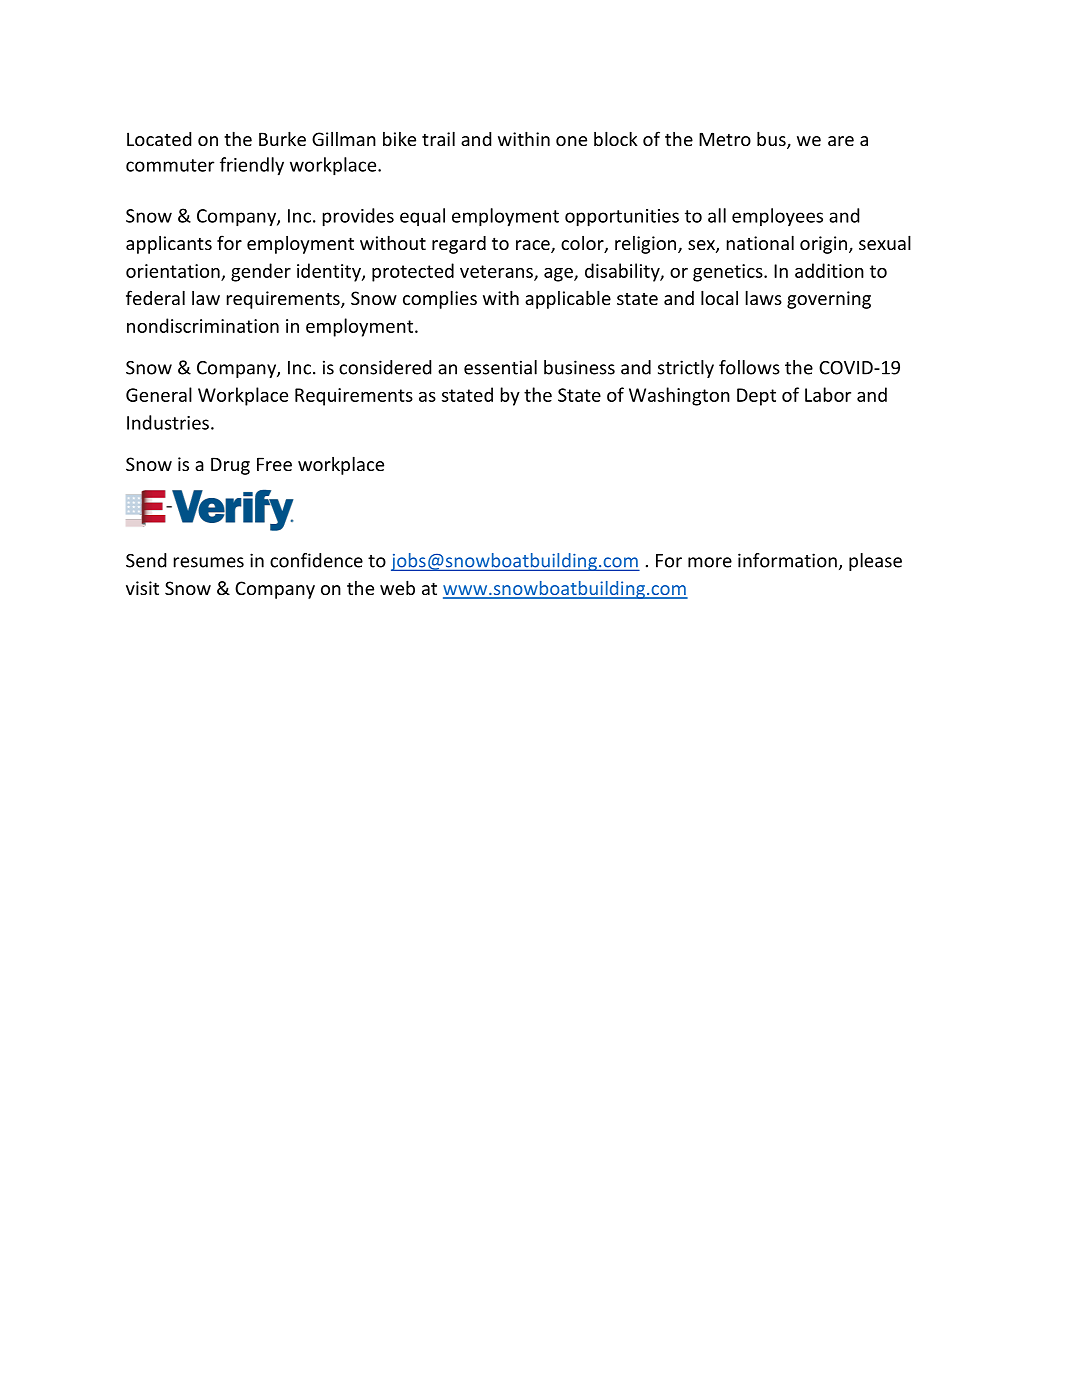  I want to click on one, so click(571, 141).
